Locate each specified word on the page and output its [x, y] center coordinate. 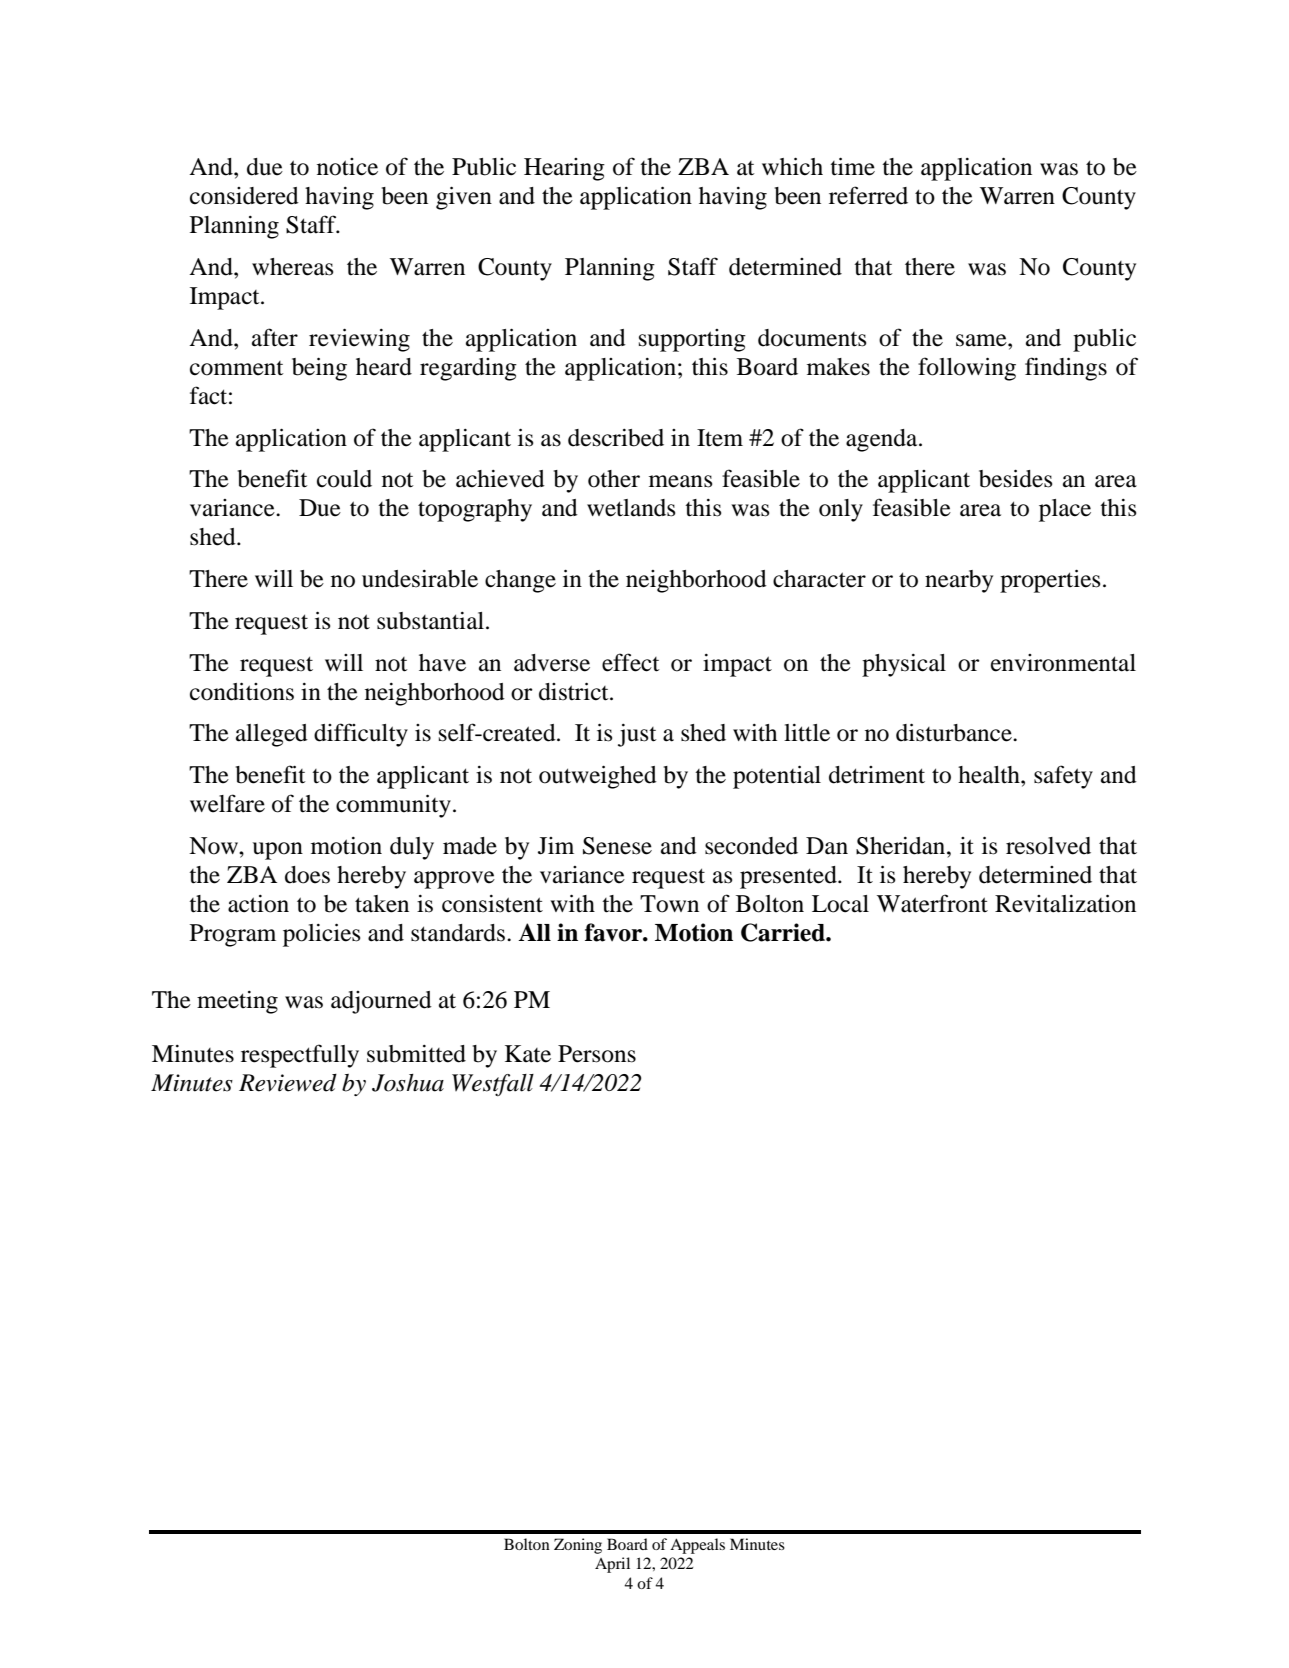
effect [631, 662]
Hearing [564, 169]
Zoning [578, 1546]
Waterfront [932, 903]
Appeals [697, 1546]
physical [904, 665]
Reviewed [288, 1083]
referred [868, 195]
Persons [597, 1054]
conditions [242, 691]
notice [347, 167]
